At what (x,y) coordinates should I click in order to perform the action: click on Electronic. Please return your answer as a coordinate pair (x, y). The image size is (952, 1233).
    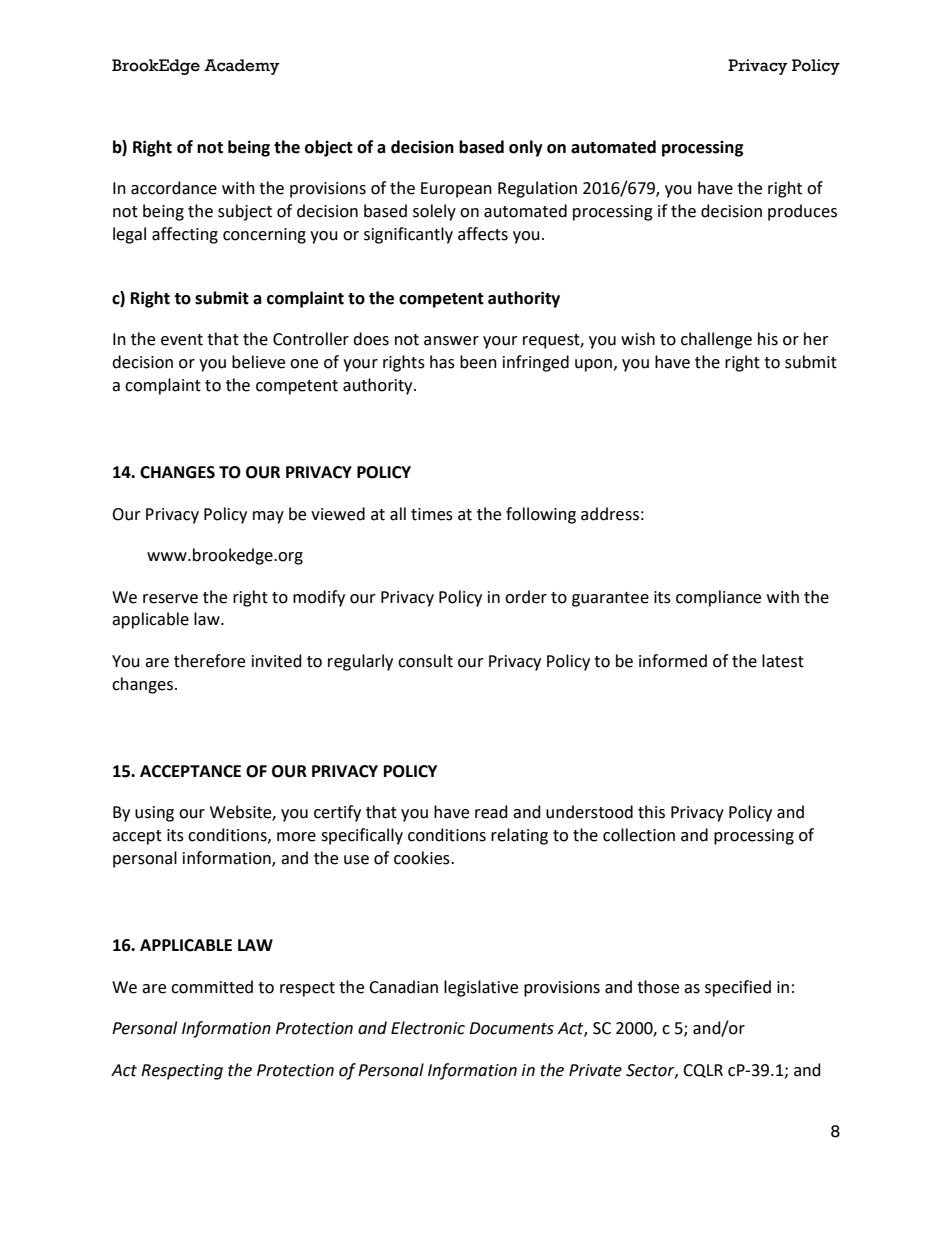
    Looking at the image, I should click on (428, 1028).
